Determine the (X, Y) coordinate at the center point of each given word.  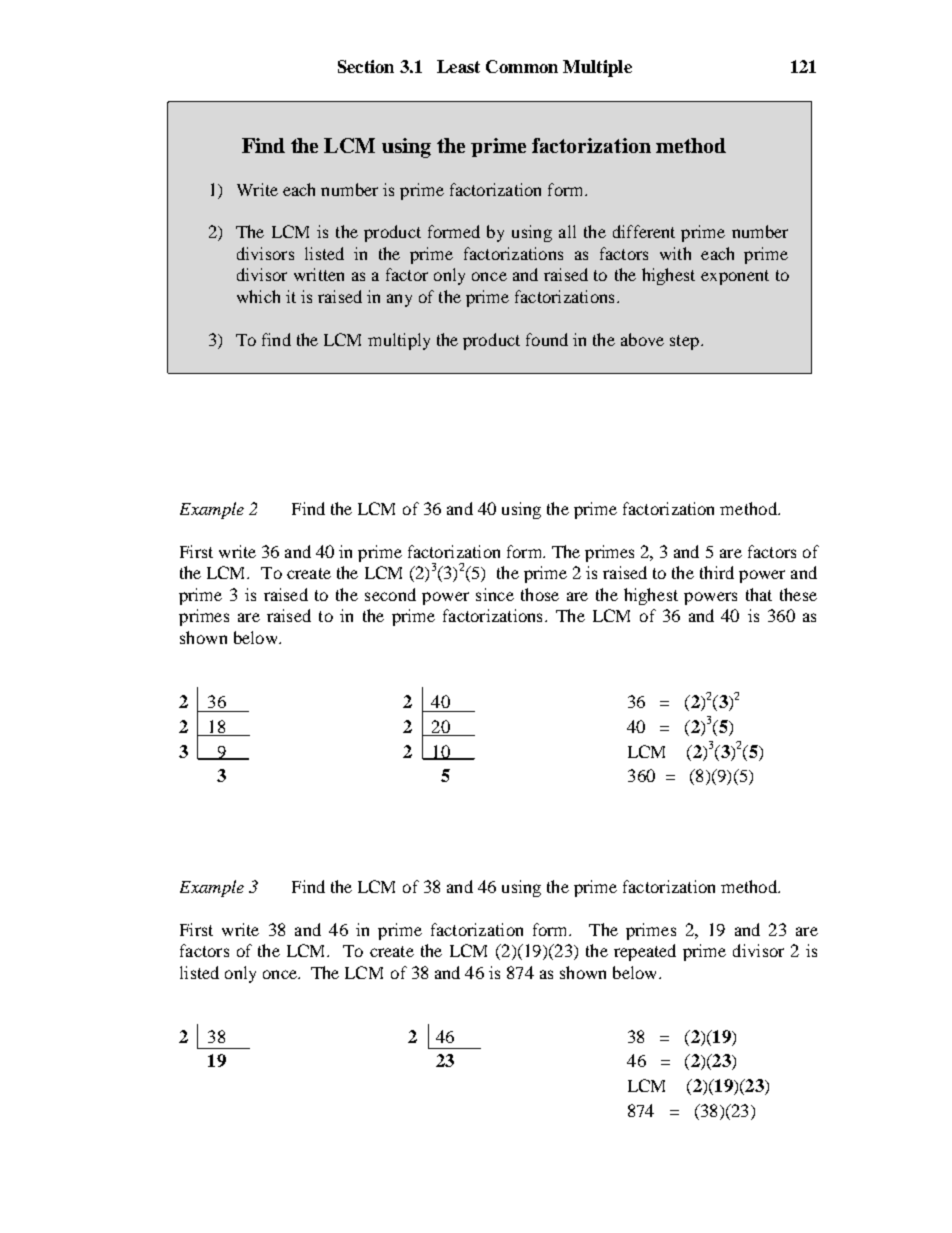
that (759, 594)
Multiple (597, 68)
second (390, 594)
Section (366, 66)
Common (522, 66)
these (798, 594)
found (547, 339)
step (684, 342)
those (540, 594)
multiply (399, 341)
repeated (645, 952)
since (495, 594)
